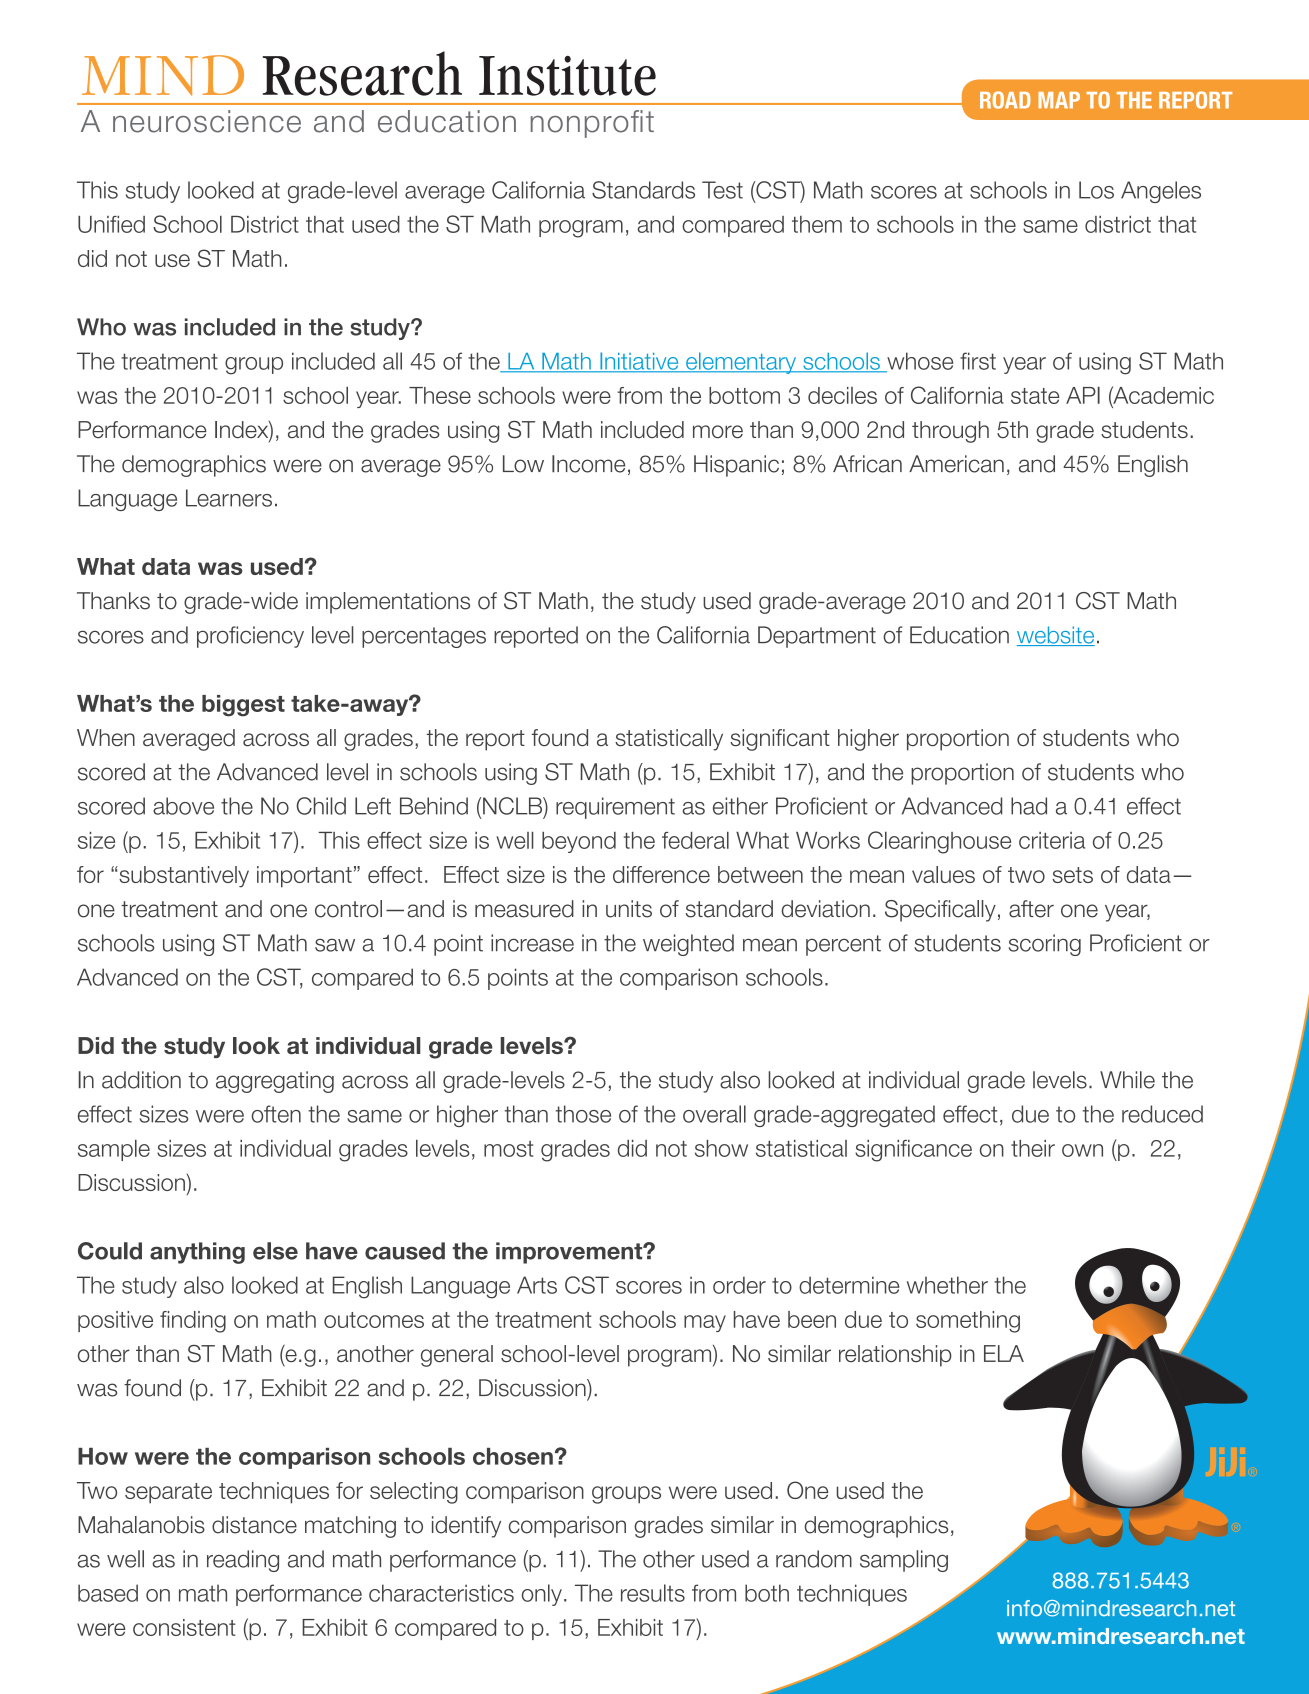  Describe the element at coordinates (197, 1253) in the screenshot. I see `anything` at that location.
